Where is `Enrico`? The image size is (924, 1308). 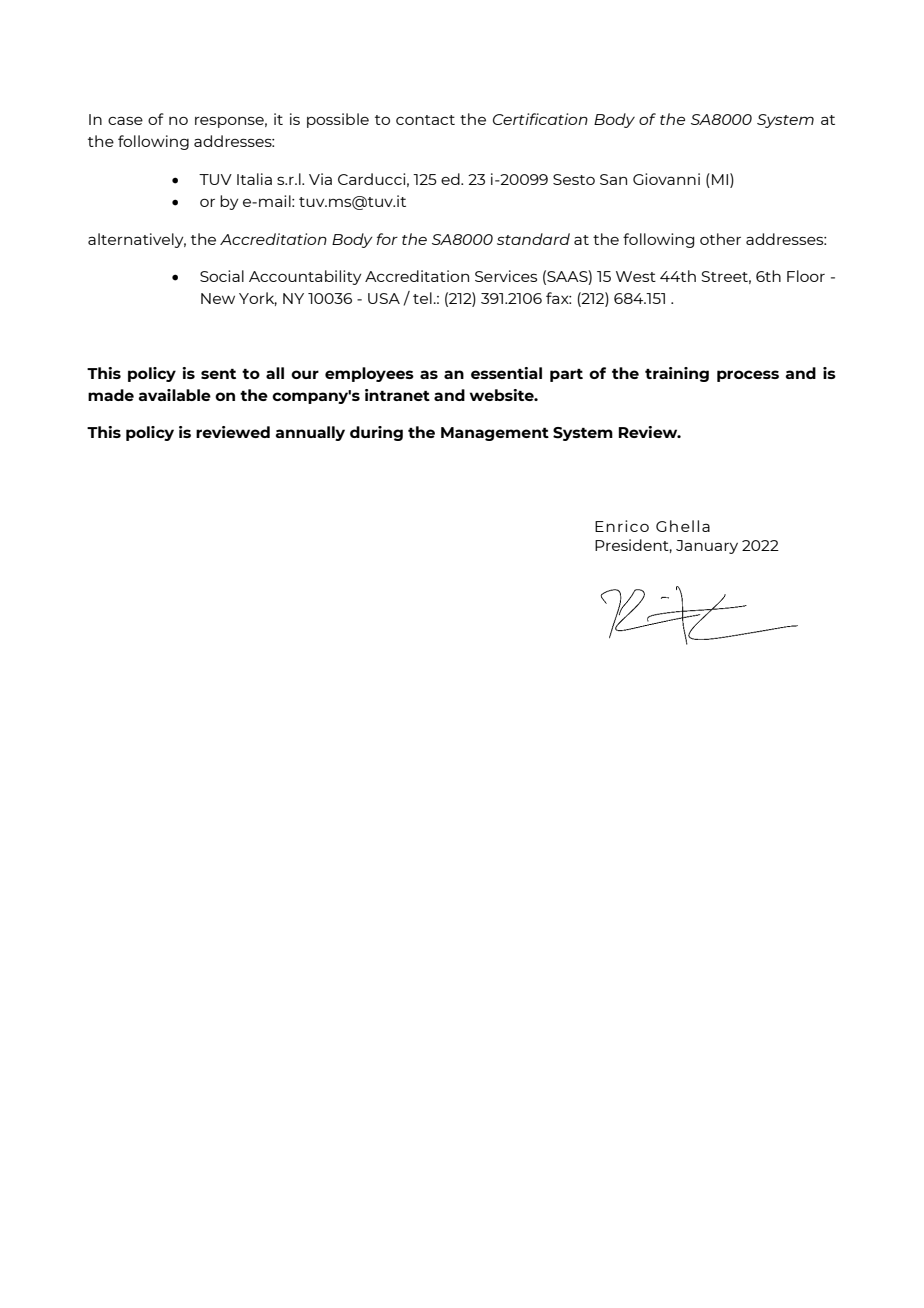
Enrico is located at coordinates (622, 526).
